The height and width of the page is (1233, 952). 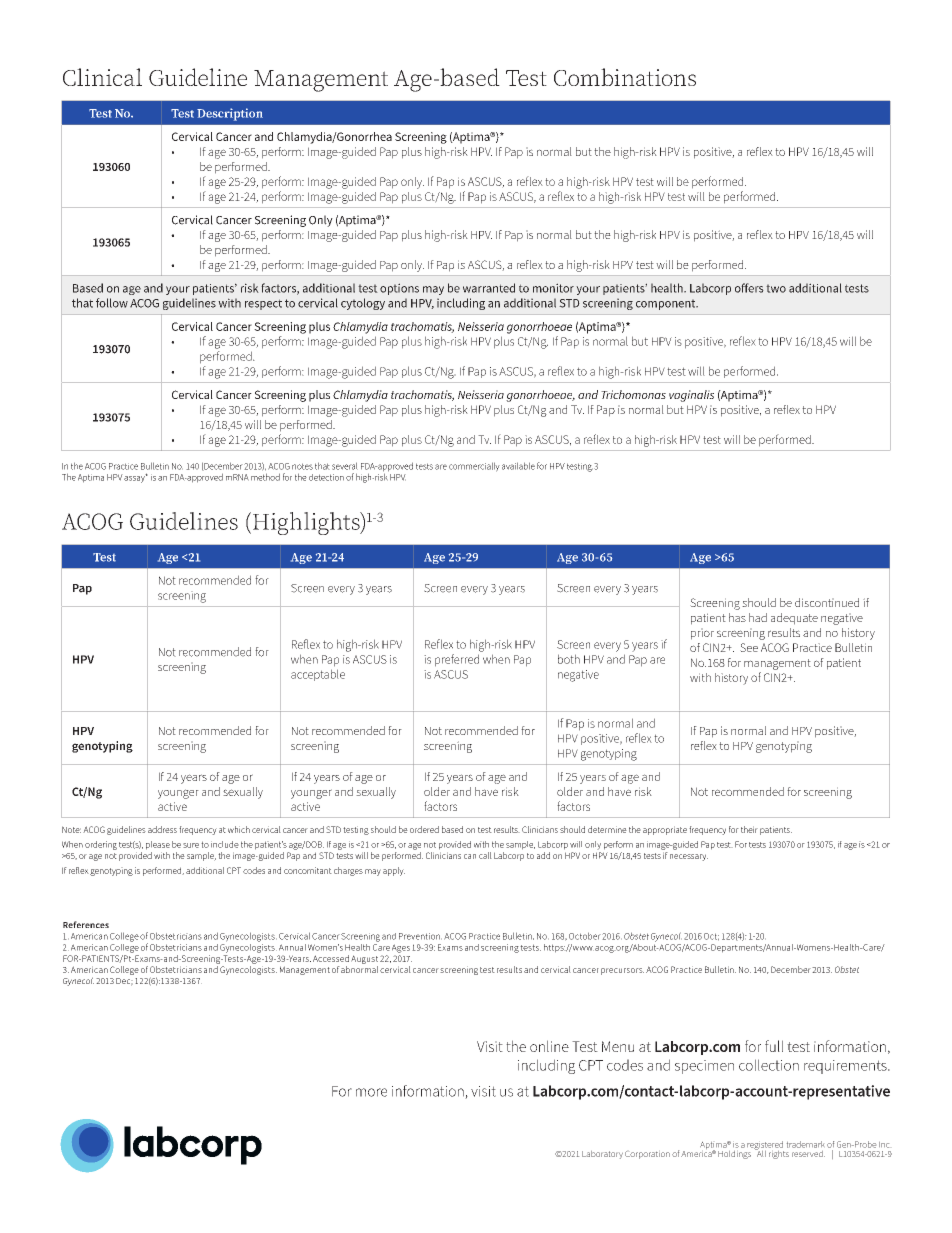 I want to click on online, so click(x=549, y=1046).
